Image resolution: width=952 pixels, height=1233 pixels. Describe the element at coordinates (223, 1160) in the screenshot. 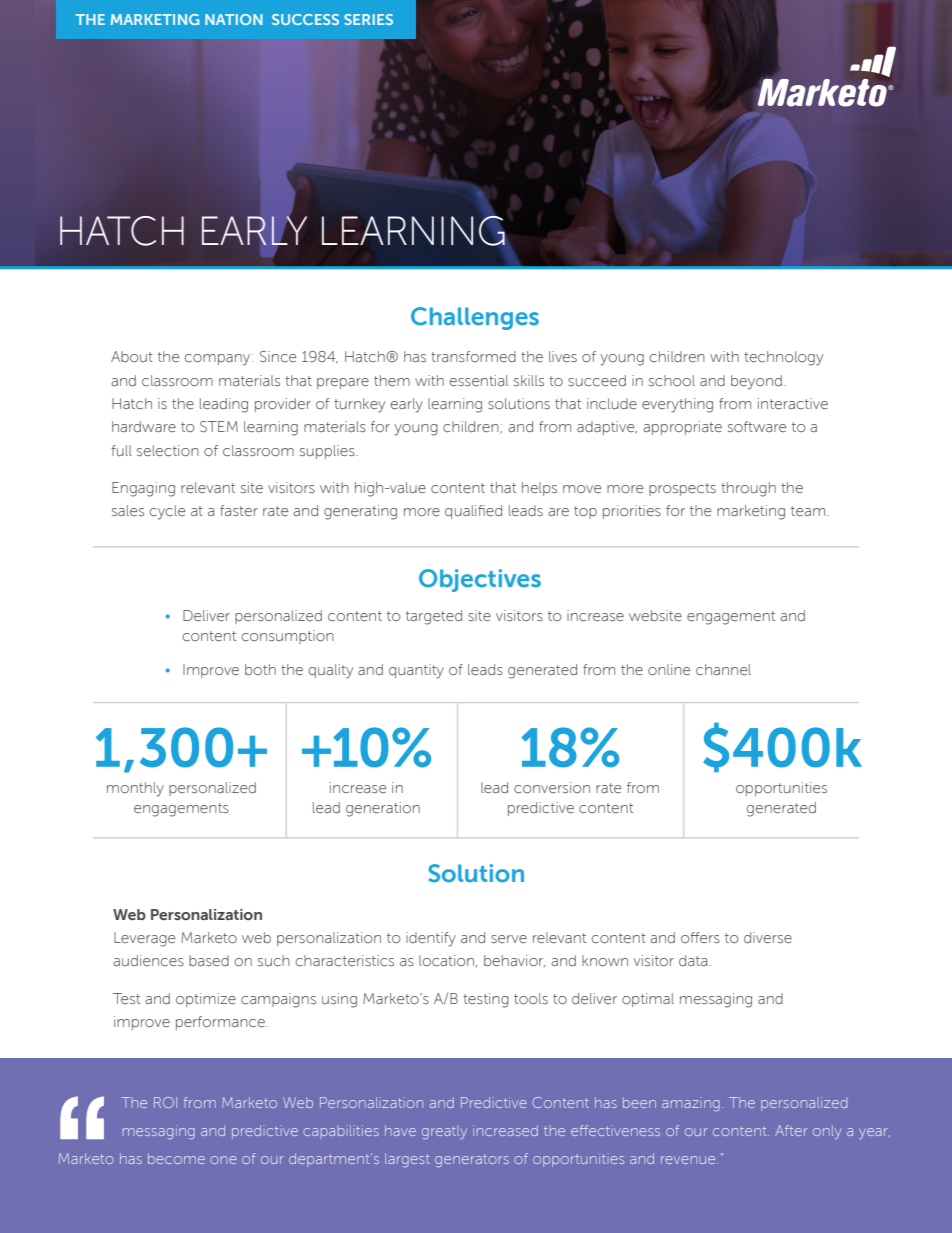

I see `one` at that location.
